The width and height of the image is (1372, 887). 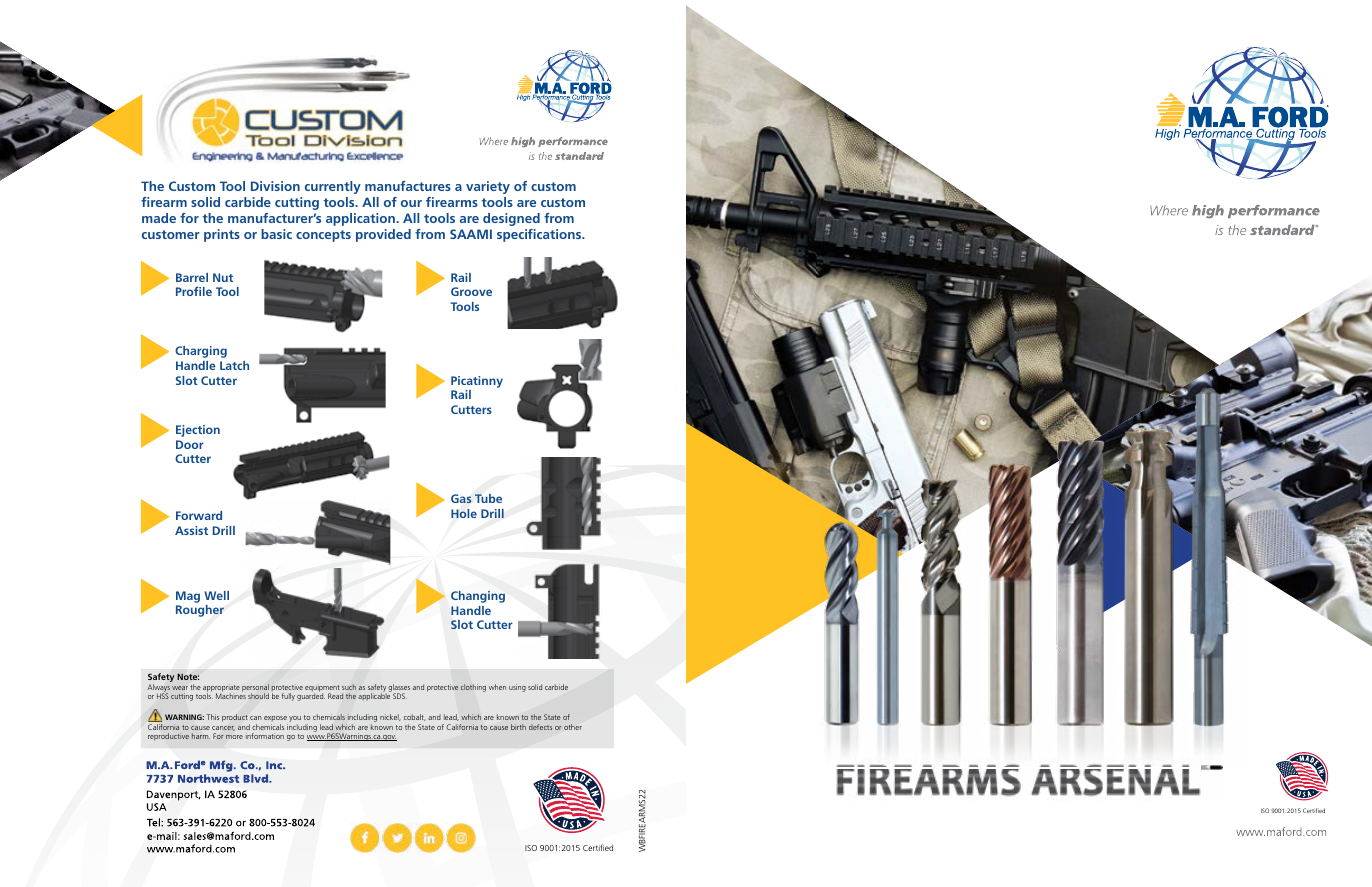 What do you see at coordinates (518, 727) in the image?
I see `birth` at bounding box center [518, 727].
